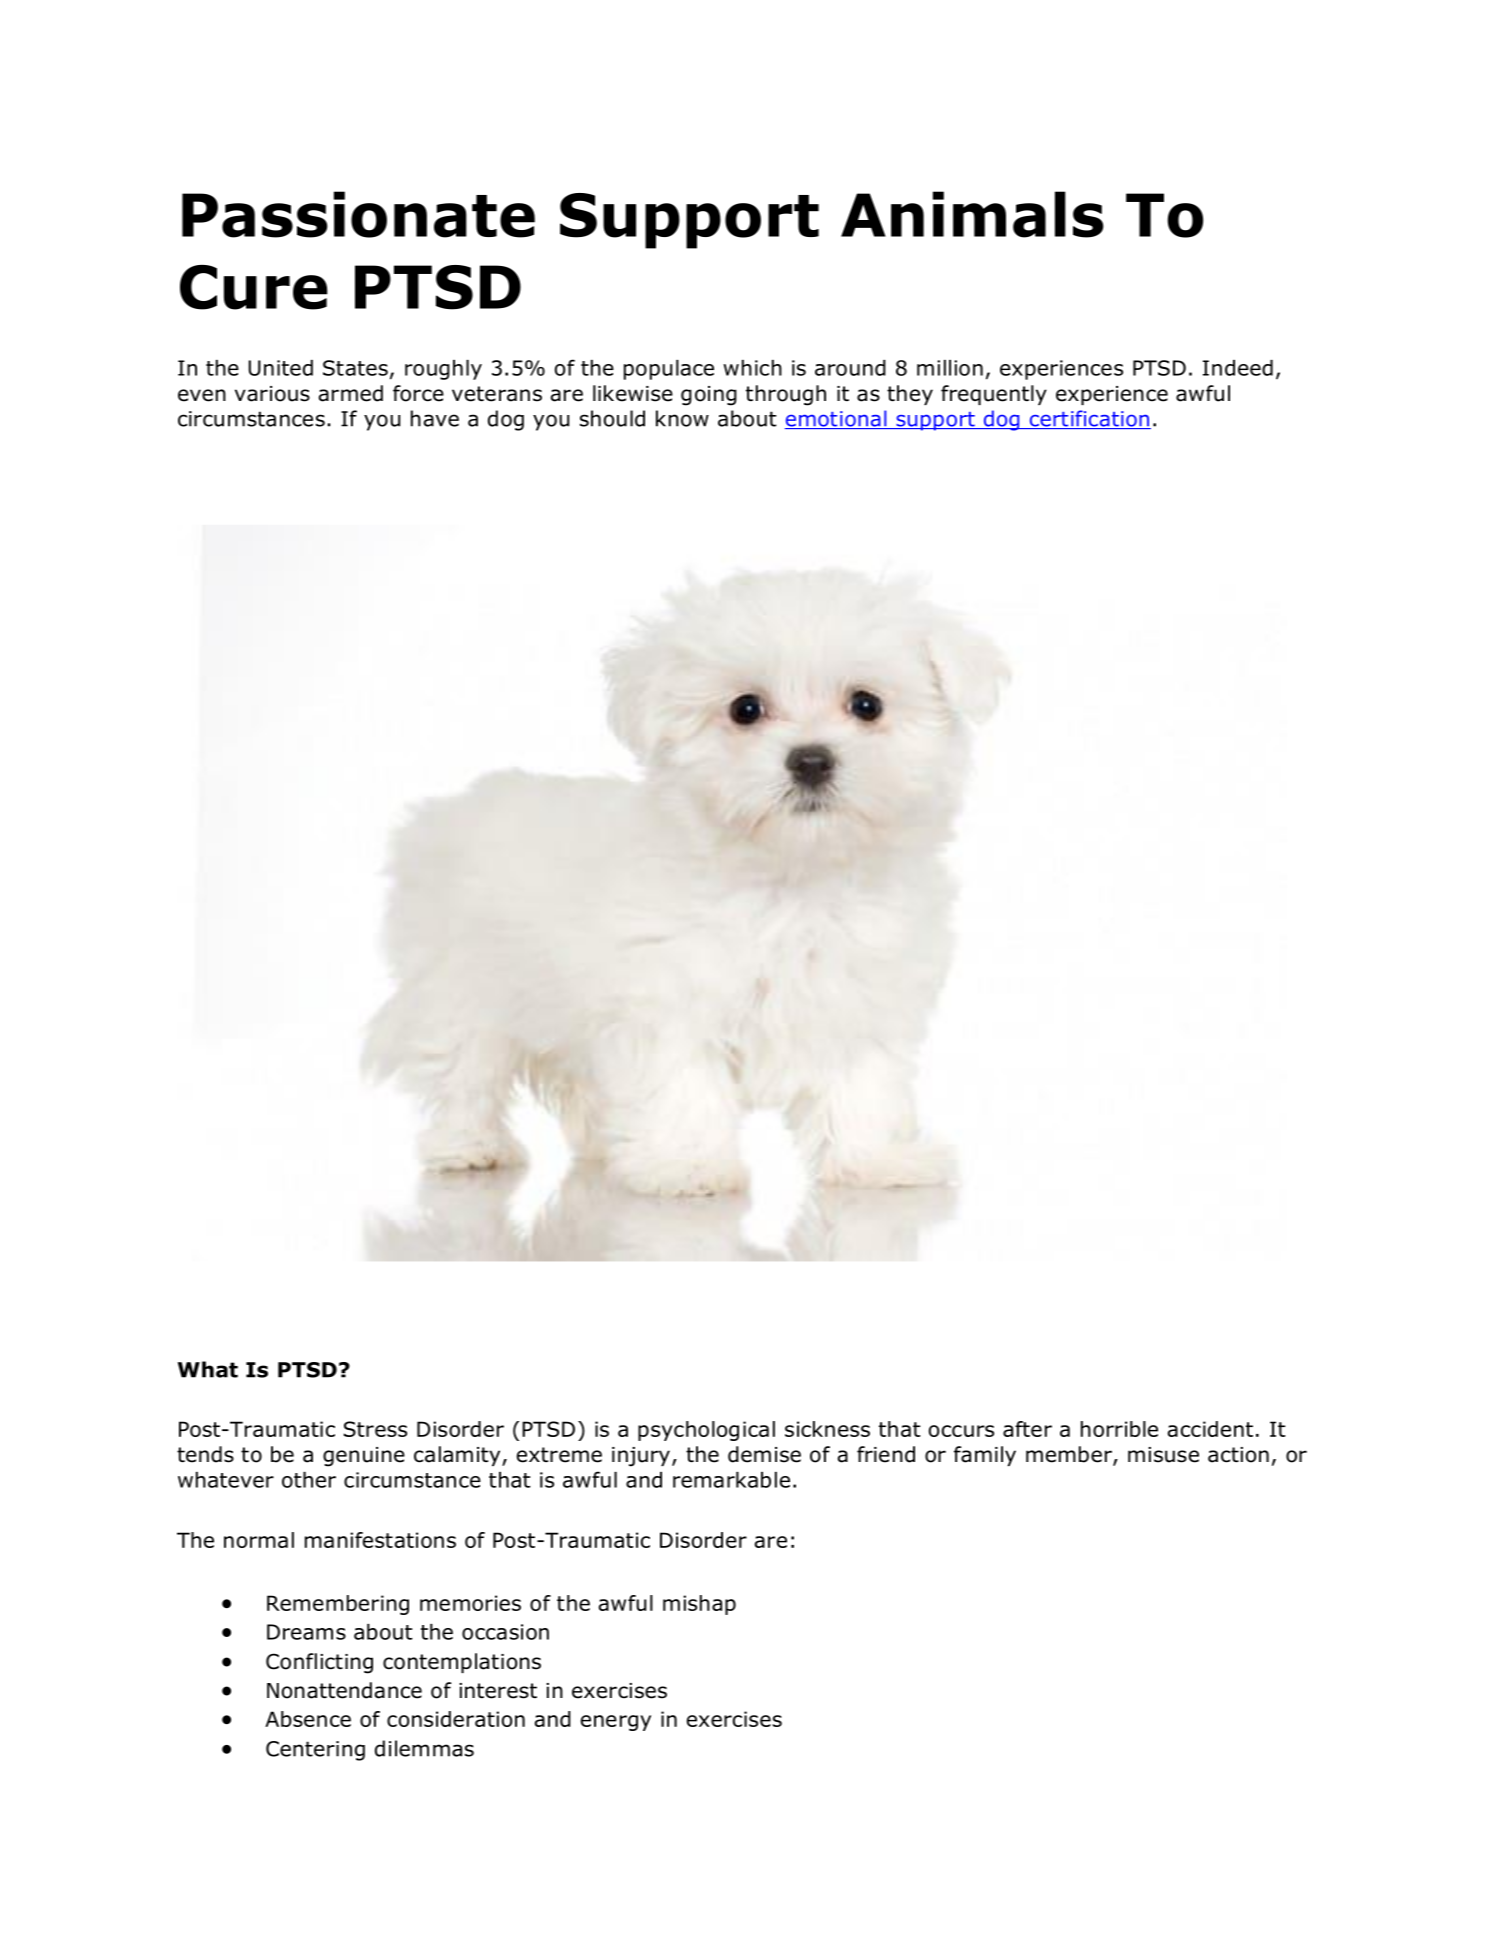  Describe the element at coordinates (972, 214) in the page. I see `Animals` at that location.
